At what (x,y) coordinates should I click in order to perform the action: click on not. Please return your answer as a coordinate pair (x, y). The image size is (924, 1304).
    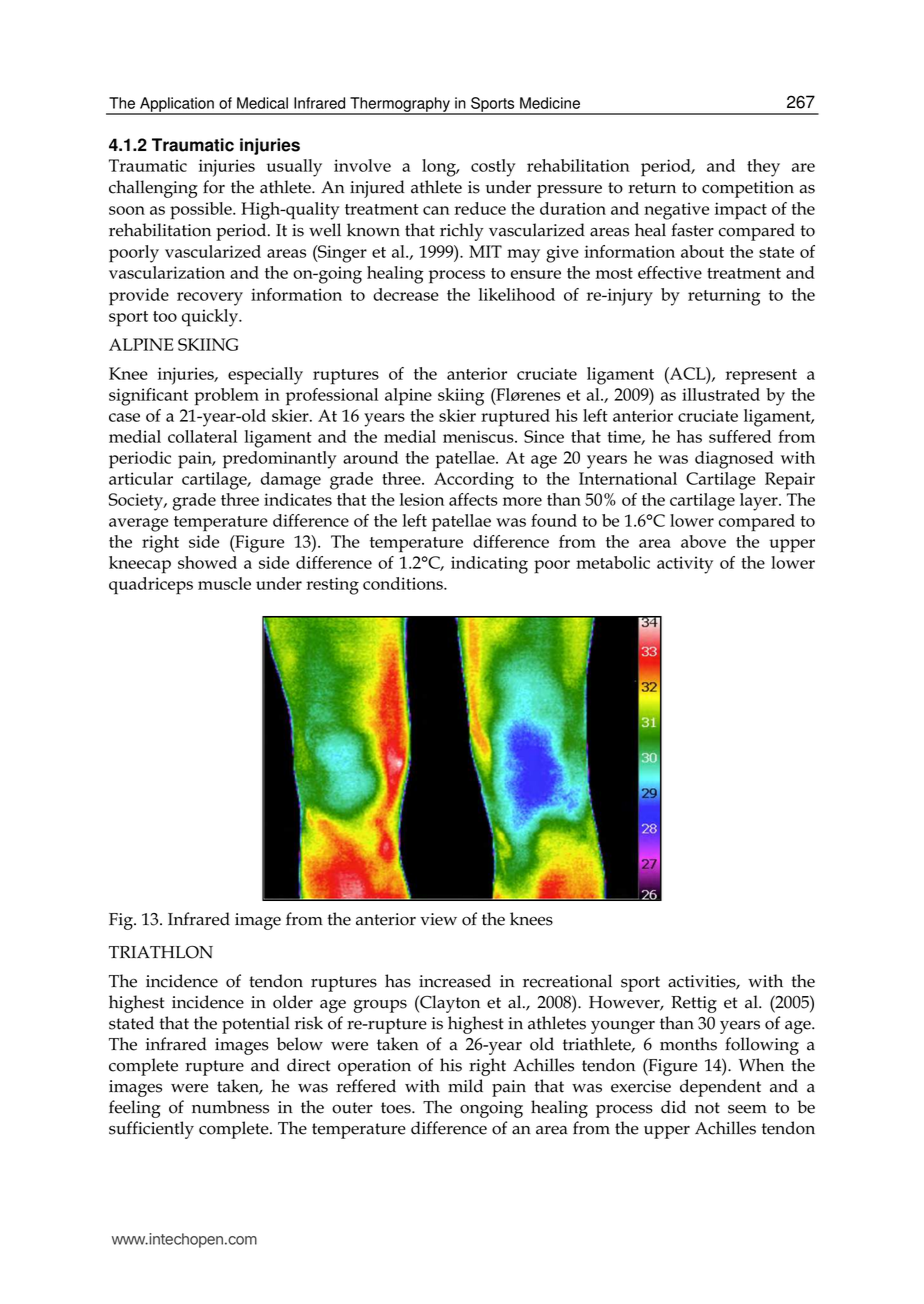
    Looking at the image, I should click on (707, 1108).
